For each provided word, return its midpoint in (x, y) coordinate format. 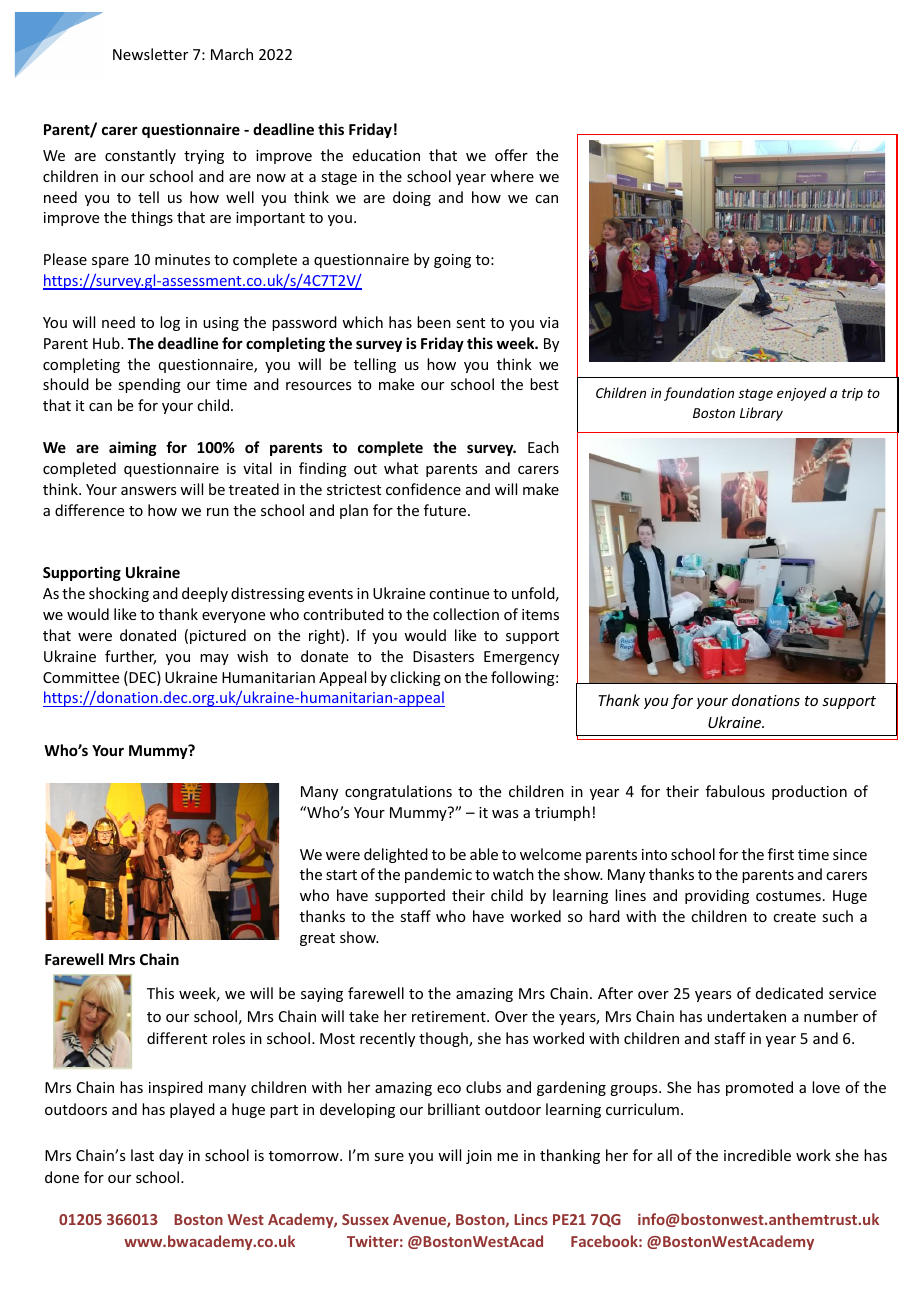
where (512, 176)
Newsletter (150, 54)
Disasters (443, 656)
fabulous (735, 791)
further (130, 657)
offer (511, 155)
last (142, 1155)
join (479, 1157)
